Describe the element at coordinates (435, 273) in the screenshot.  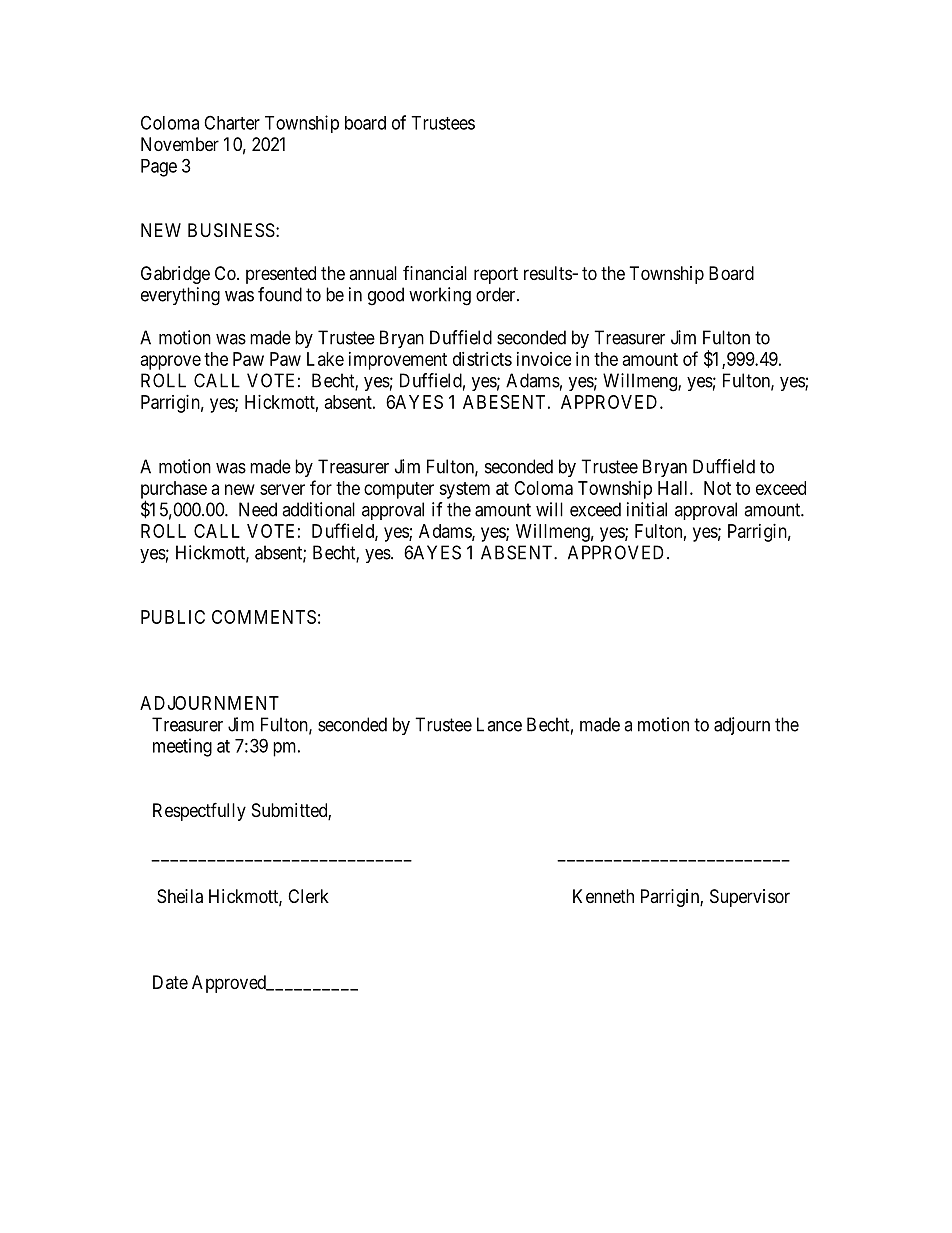
I see `financial` at that location.
